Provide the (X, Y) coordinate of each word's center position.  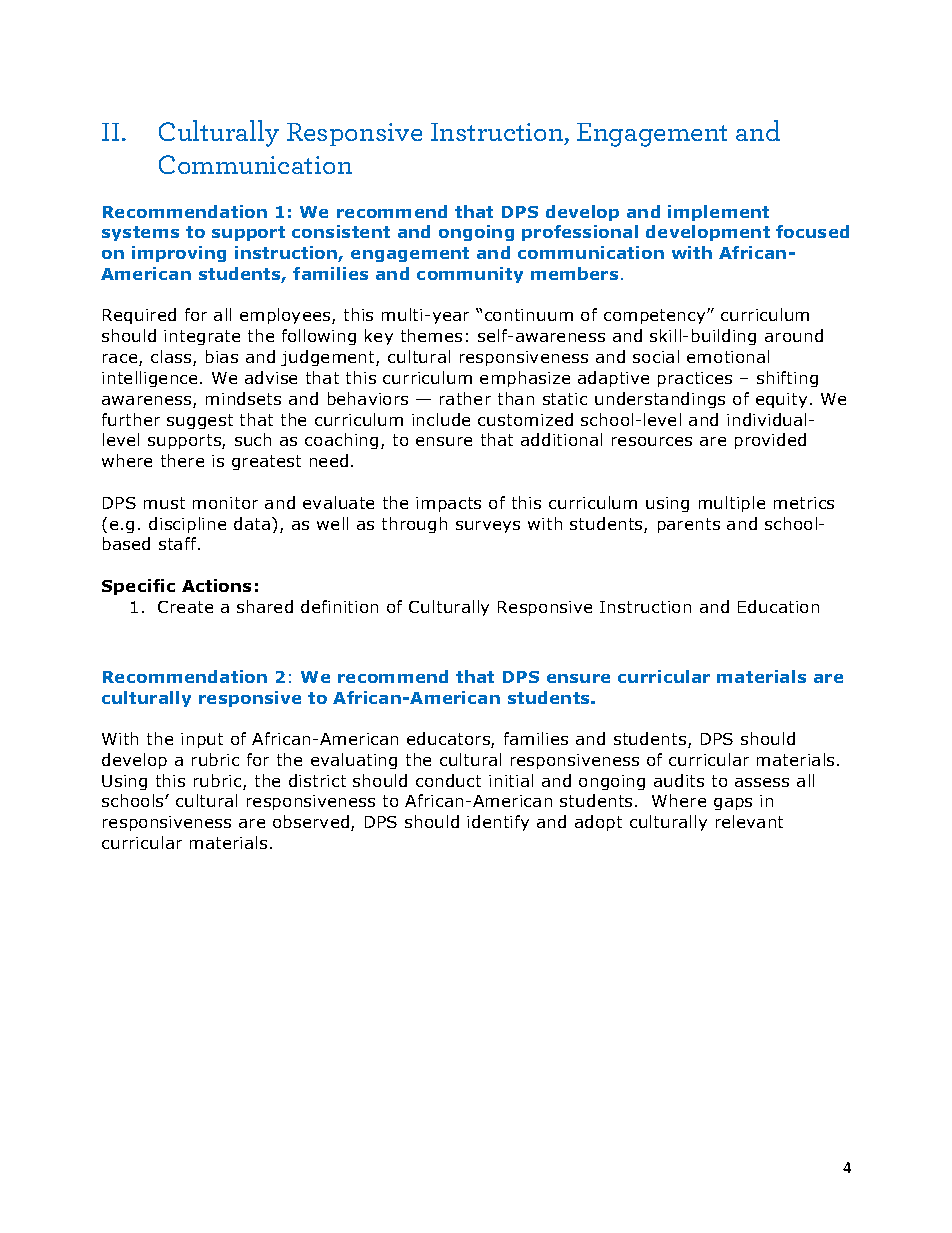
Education (778, 606)
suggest (200, 421)
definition (339, 606)
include (441, 419)
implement (718, 213)
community (470, 275)
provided (770, 441)
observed (312, 823)
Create (185, 607)
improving (179, 254)
